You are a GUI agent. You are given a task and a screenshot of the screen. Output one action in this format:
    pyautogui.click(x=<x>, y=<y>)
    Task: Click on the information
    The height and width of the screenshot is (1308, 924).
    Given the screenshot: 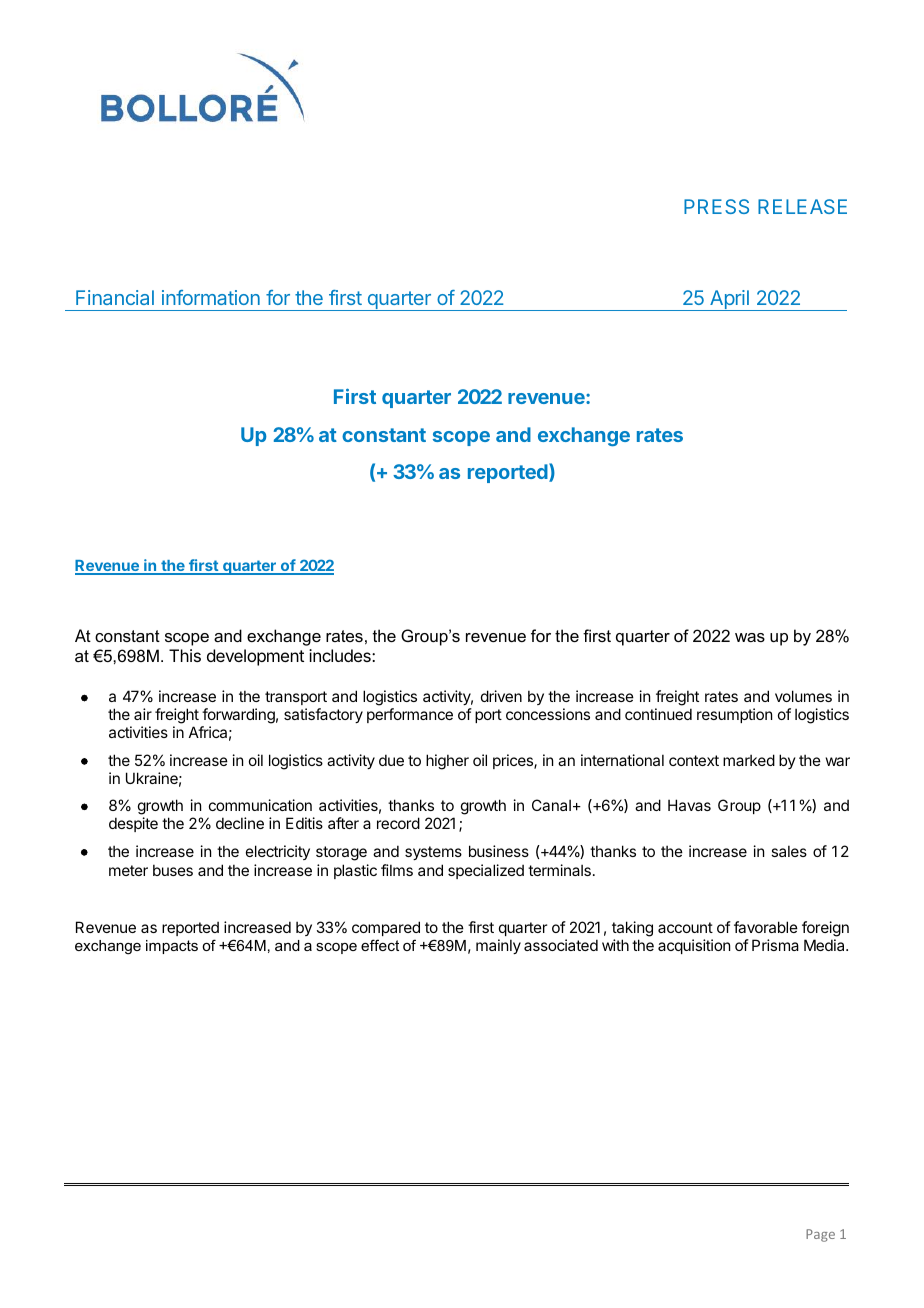 What is the action you would take?
    pyautogui.click(x=211, y=297)
